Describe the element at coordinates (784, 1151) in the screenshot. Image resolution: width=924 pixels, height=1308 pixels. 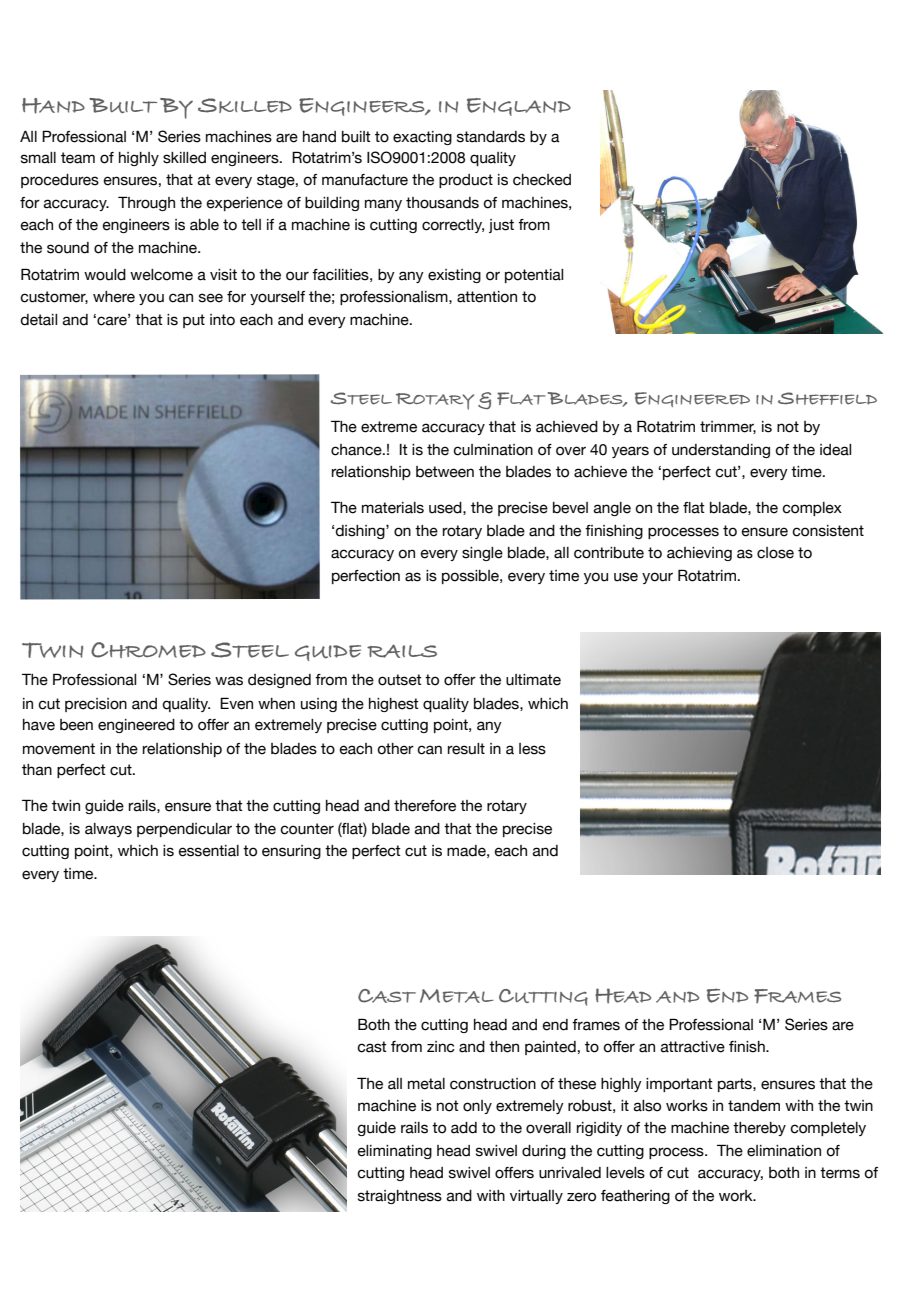
I see `elimination` at that location.
